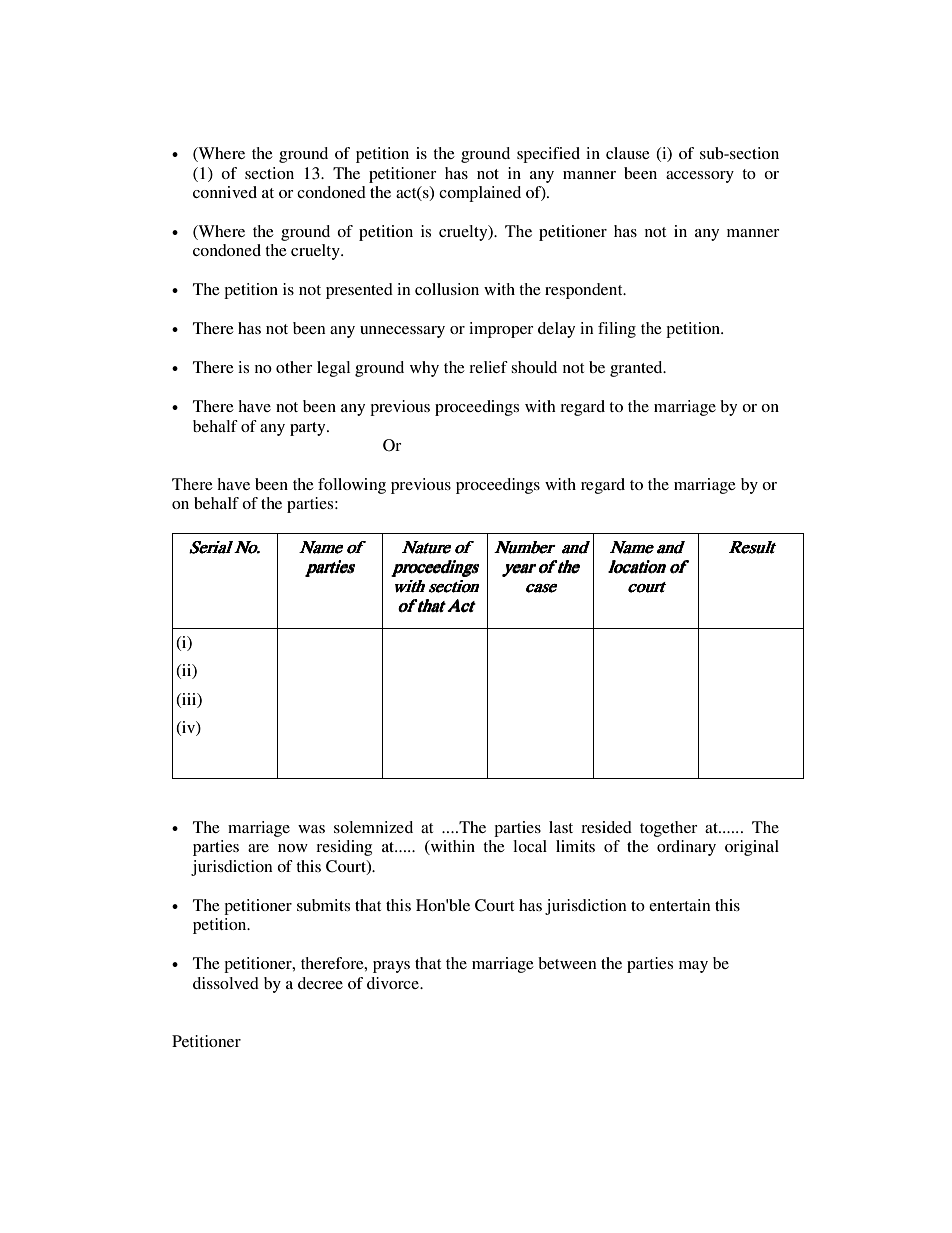 This document has width=952, height=1233. Describe the element at coordinates (359, 291) in the document. I see `presented` at that location.
